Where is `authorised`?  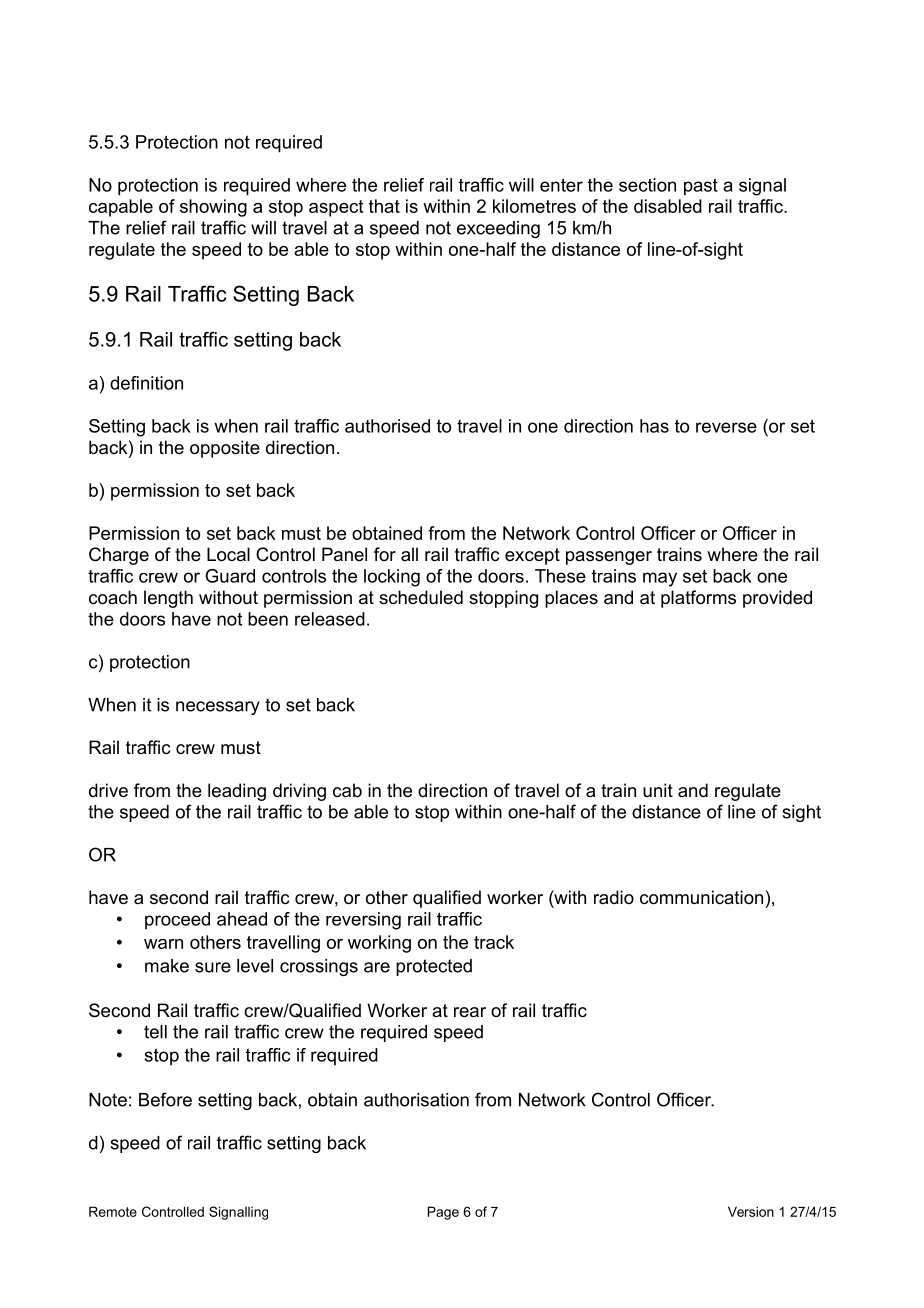
authorised is located at coordinates (387, 426).
